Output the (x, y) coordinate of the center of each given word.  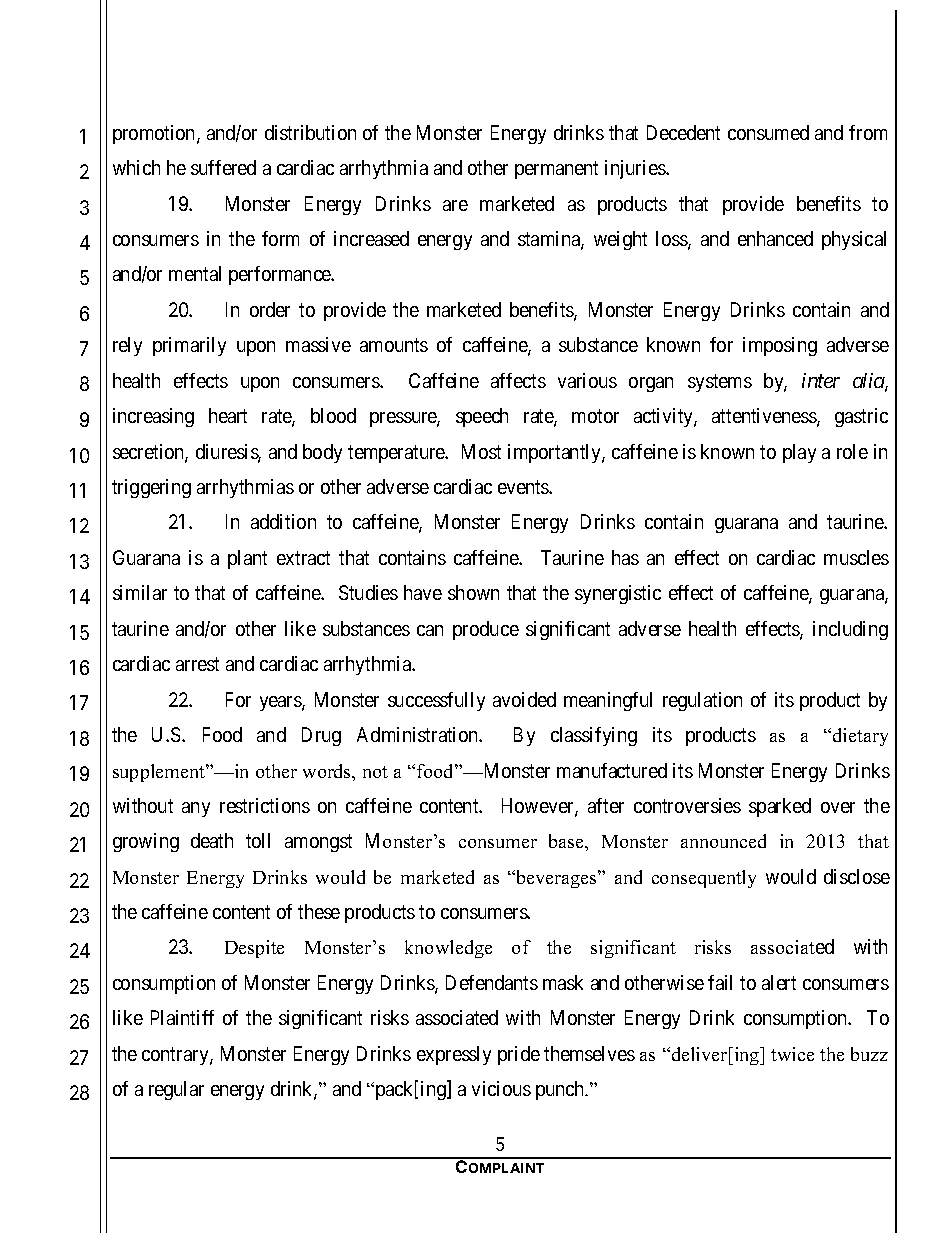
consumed (768, 132)
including (850, 630)
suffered (223, 167)
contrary (176, 1056)
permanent (556, 170)
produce (486, 630)
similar (140, 592)
